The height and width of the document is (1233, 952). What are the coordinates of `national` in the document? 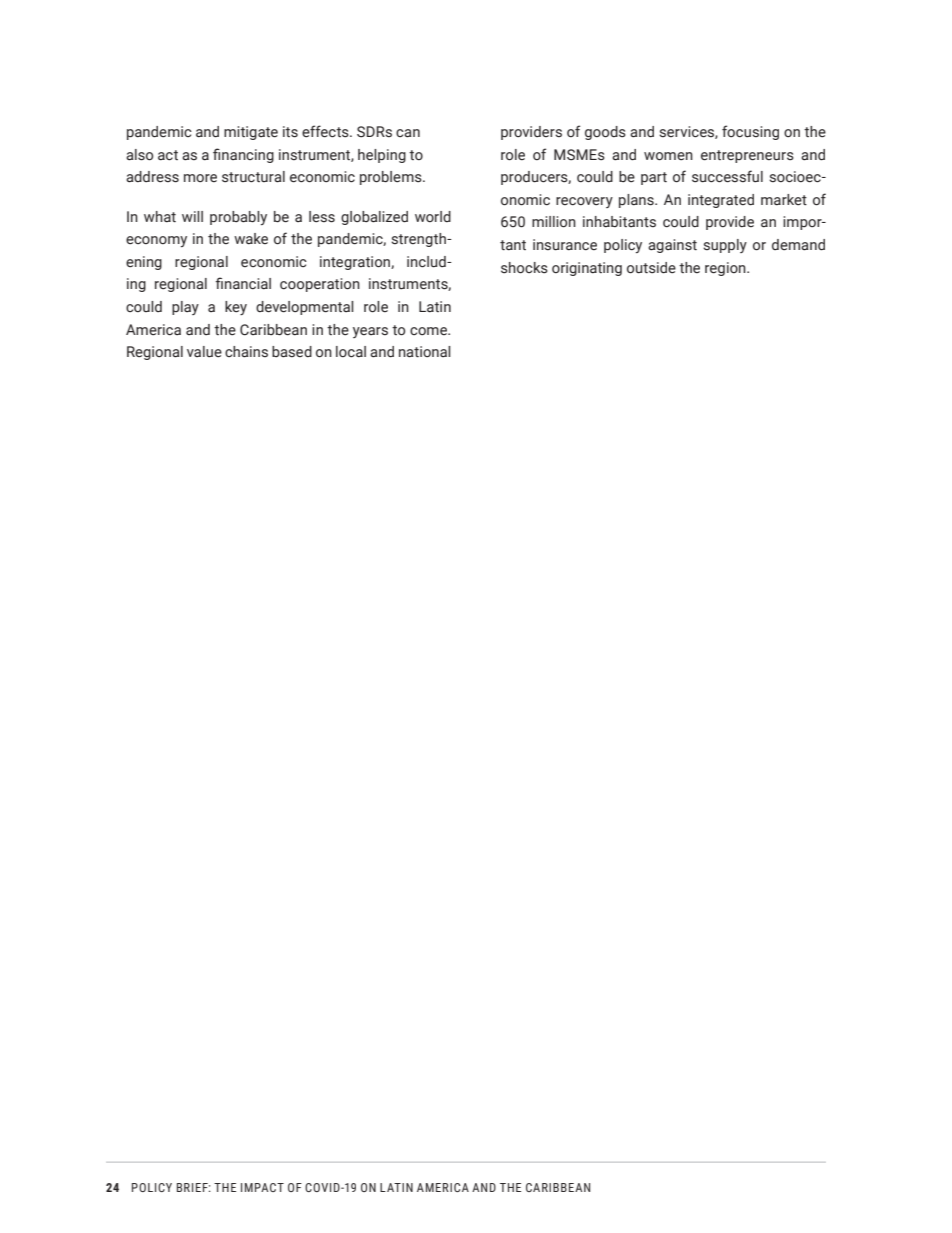 It's located at (425, 352).
